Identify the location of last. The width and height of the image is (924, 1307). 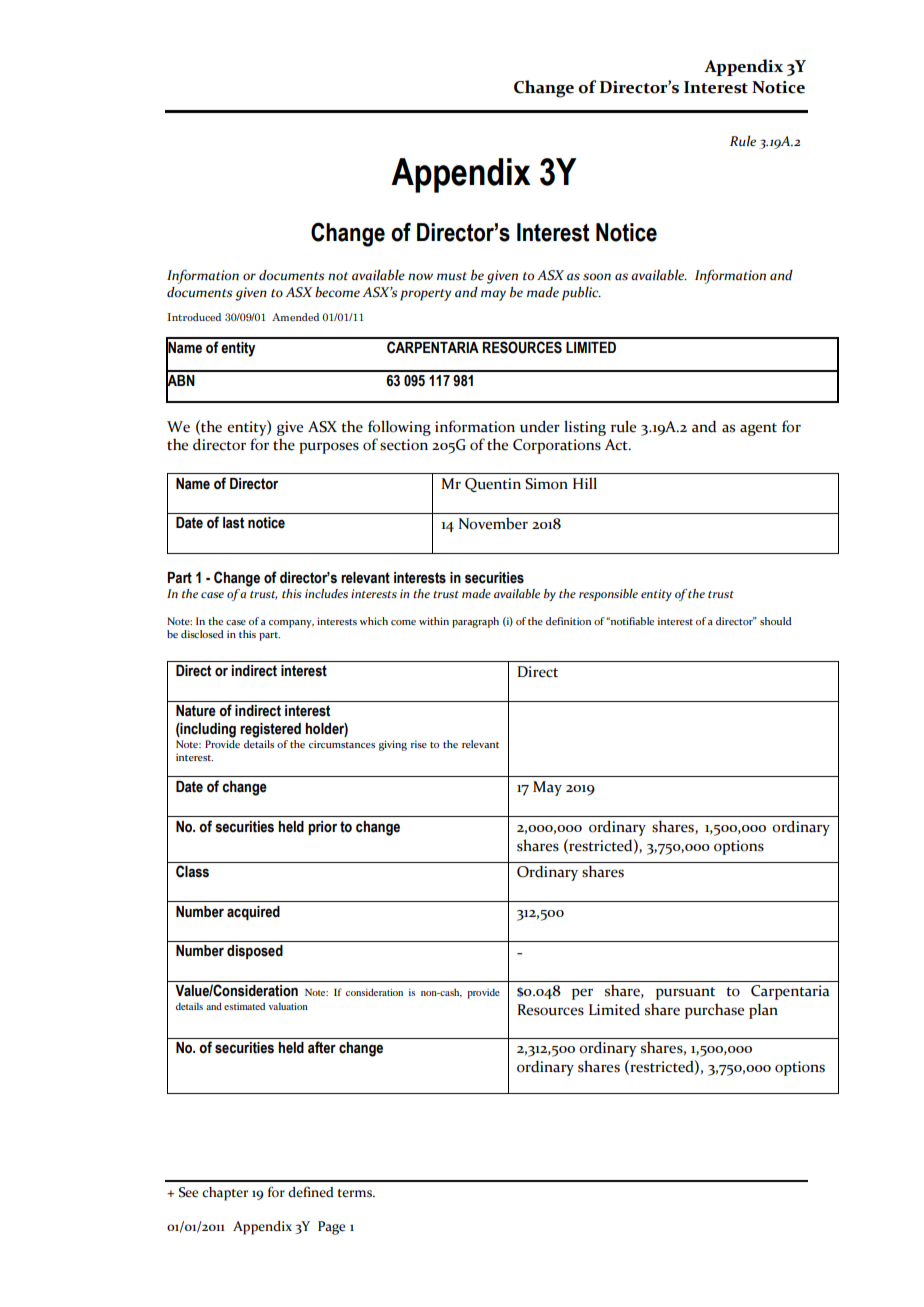
(233, 523).
